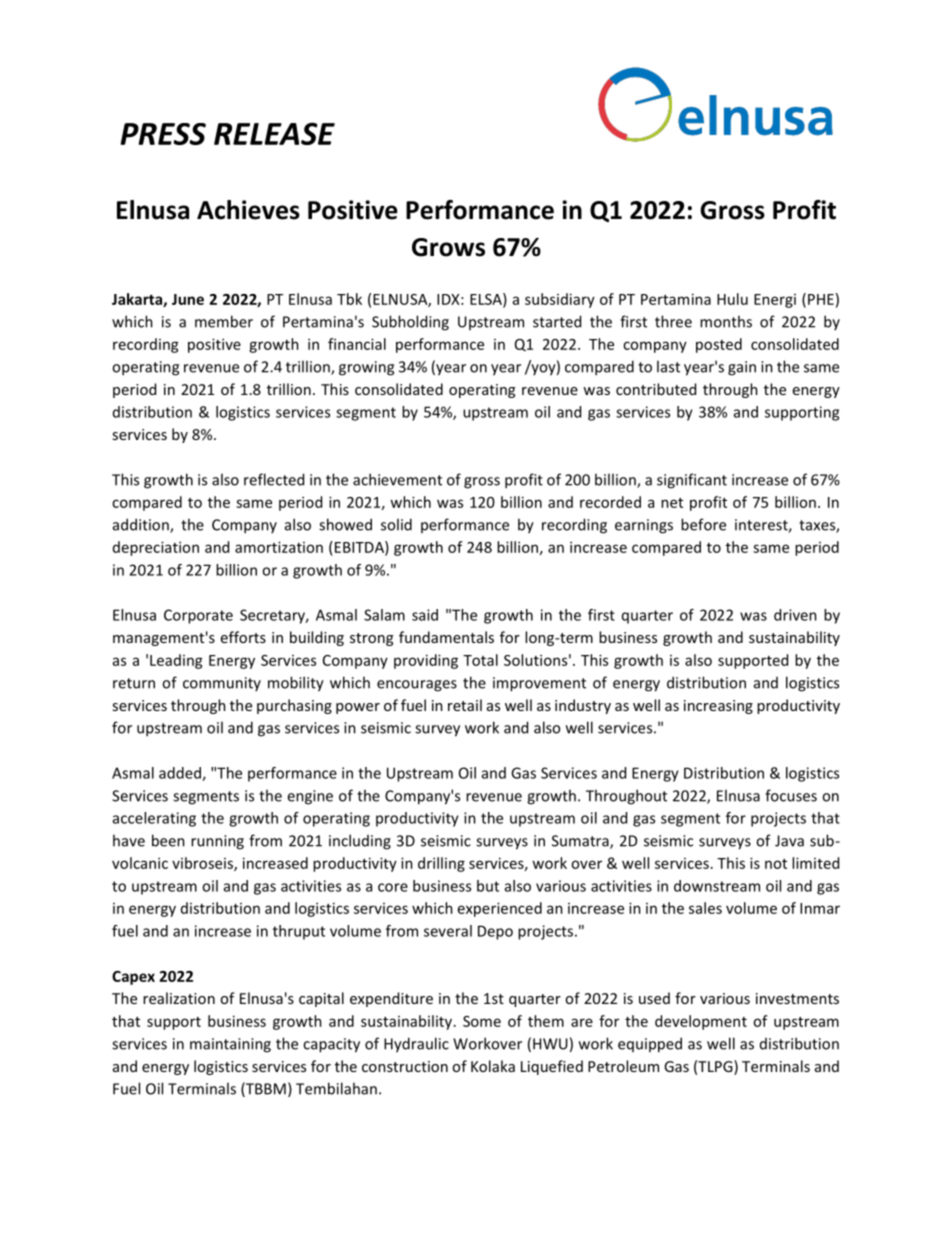  What do you see at coordinates (482, 1021) in the document?
I see `Some` at bounding box center [482, 1021].
